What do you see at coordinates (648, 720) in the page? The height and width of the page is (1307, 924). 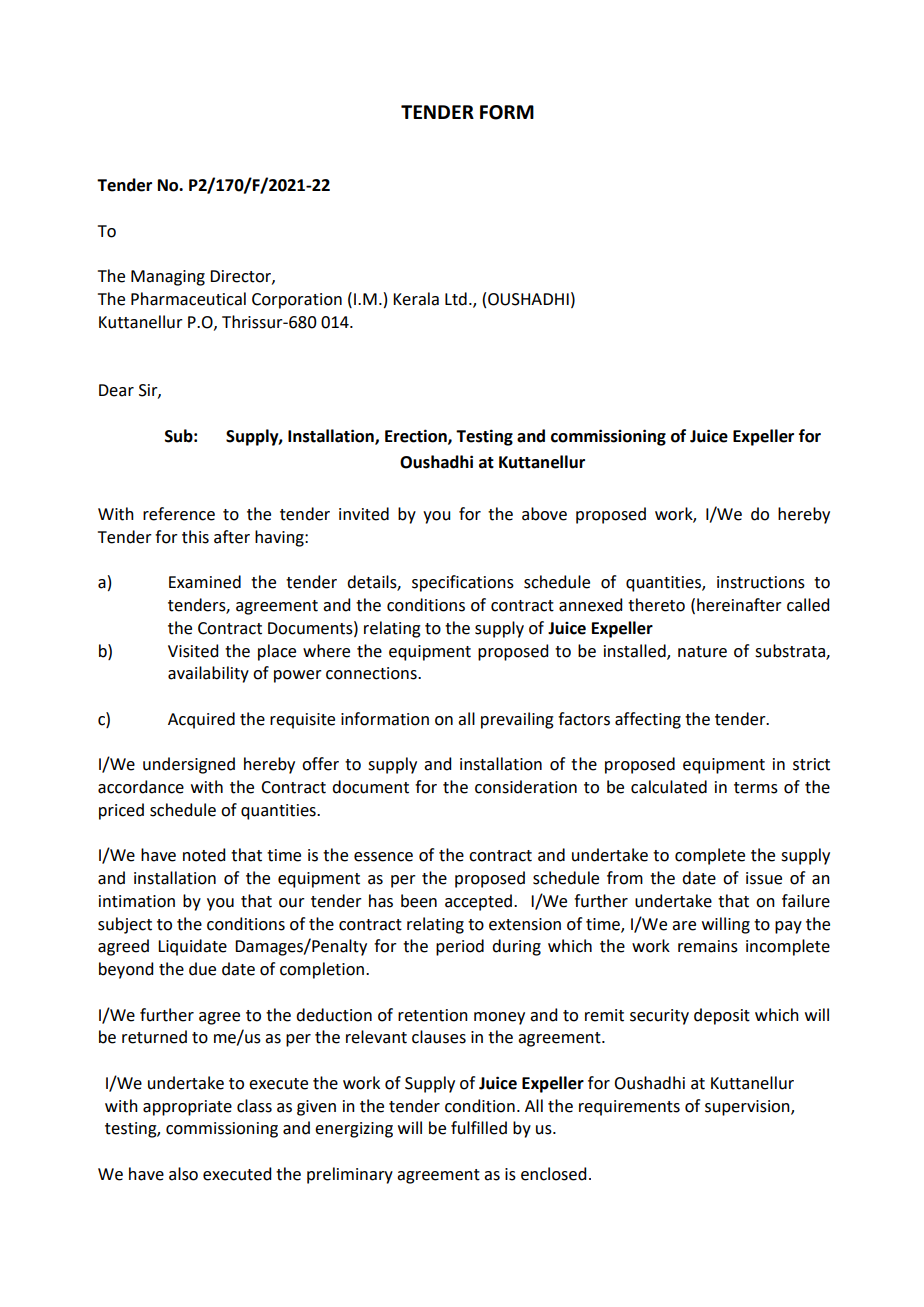 I see `affecting` at bounding box center [648, 720].
